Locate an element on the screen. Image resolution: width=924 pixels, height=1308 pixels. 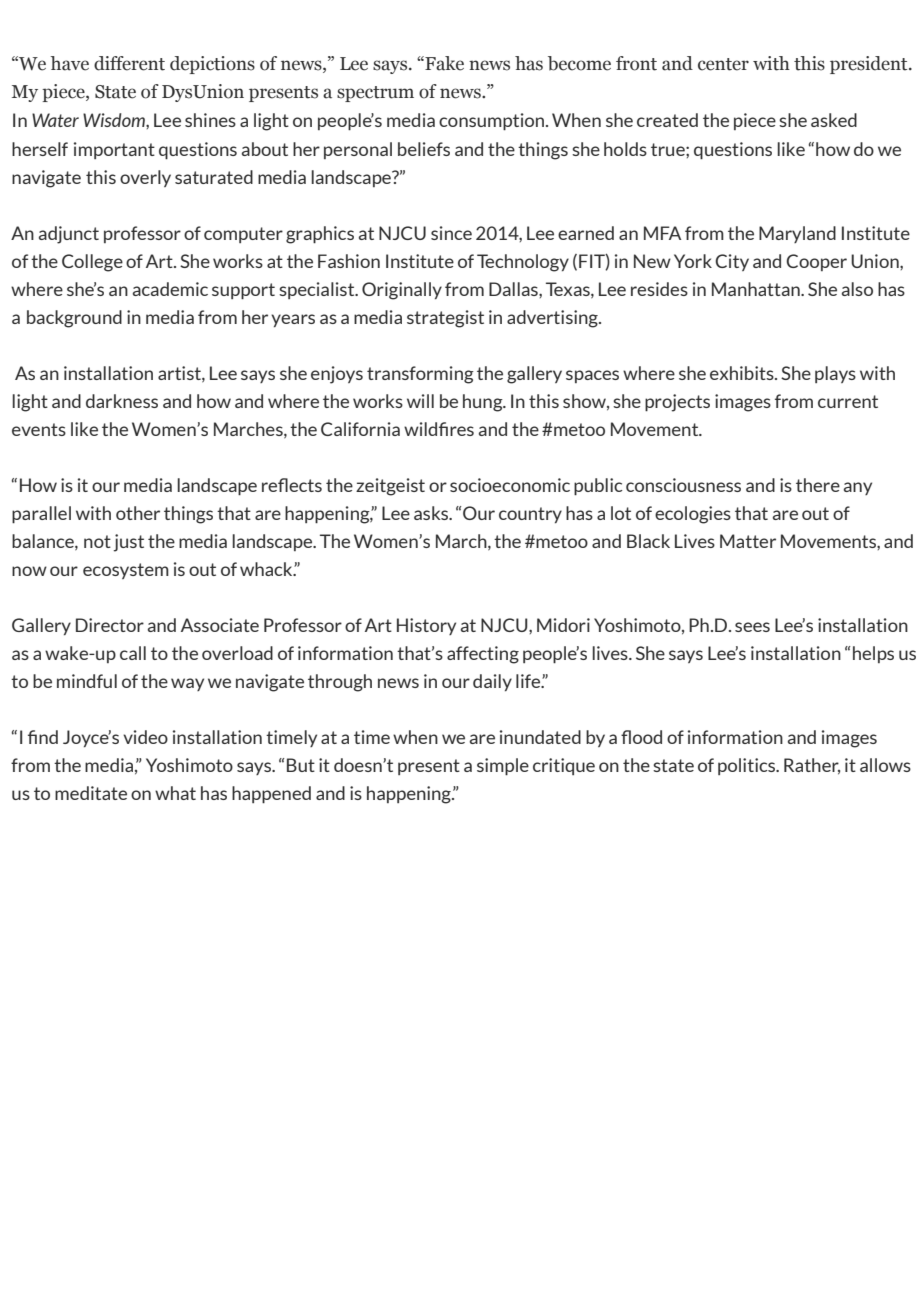
center is located at coordinates (723, 64).
